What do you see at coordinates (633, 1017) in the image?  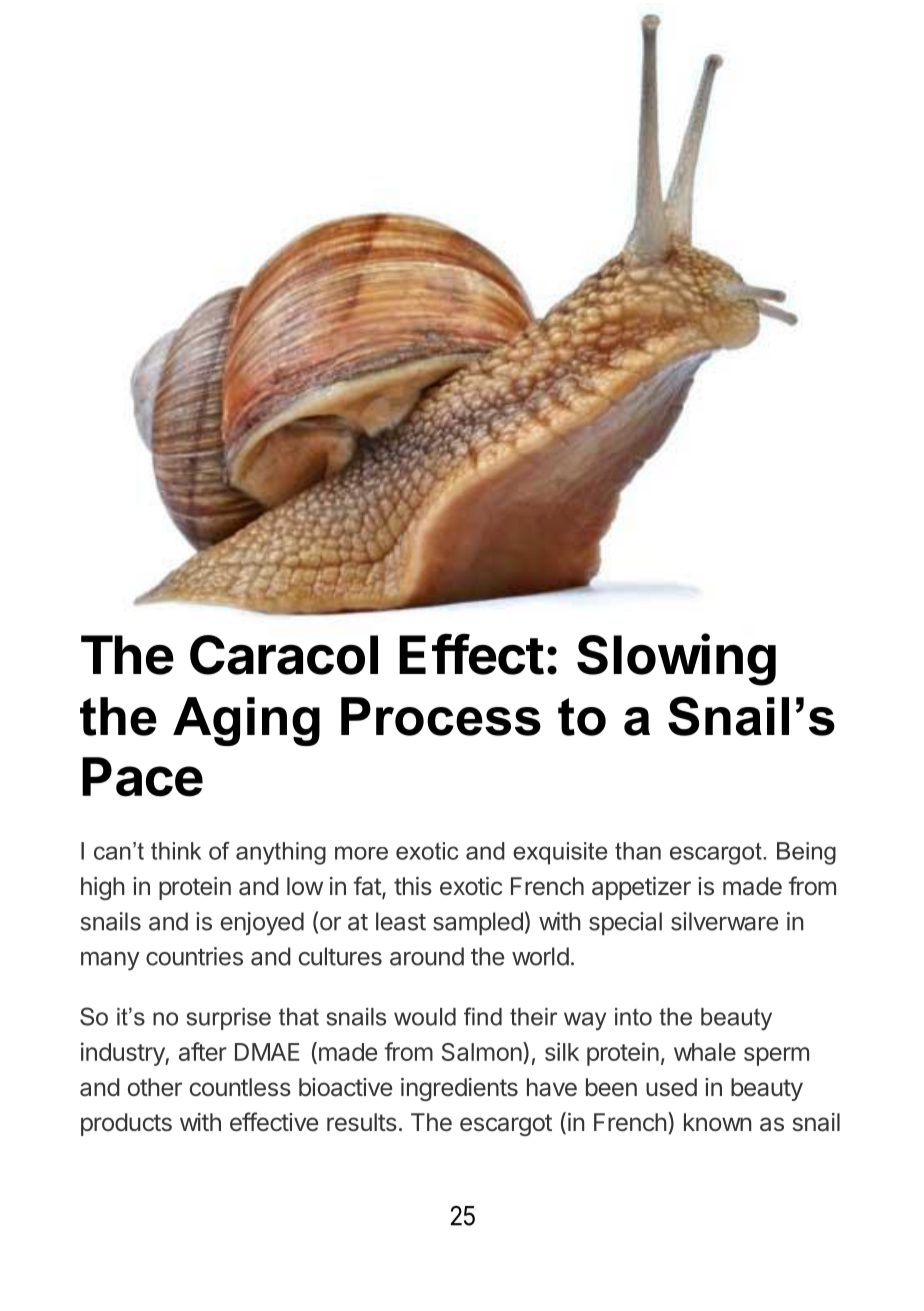 I see `into` at bounding box center [633, 1017].
